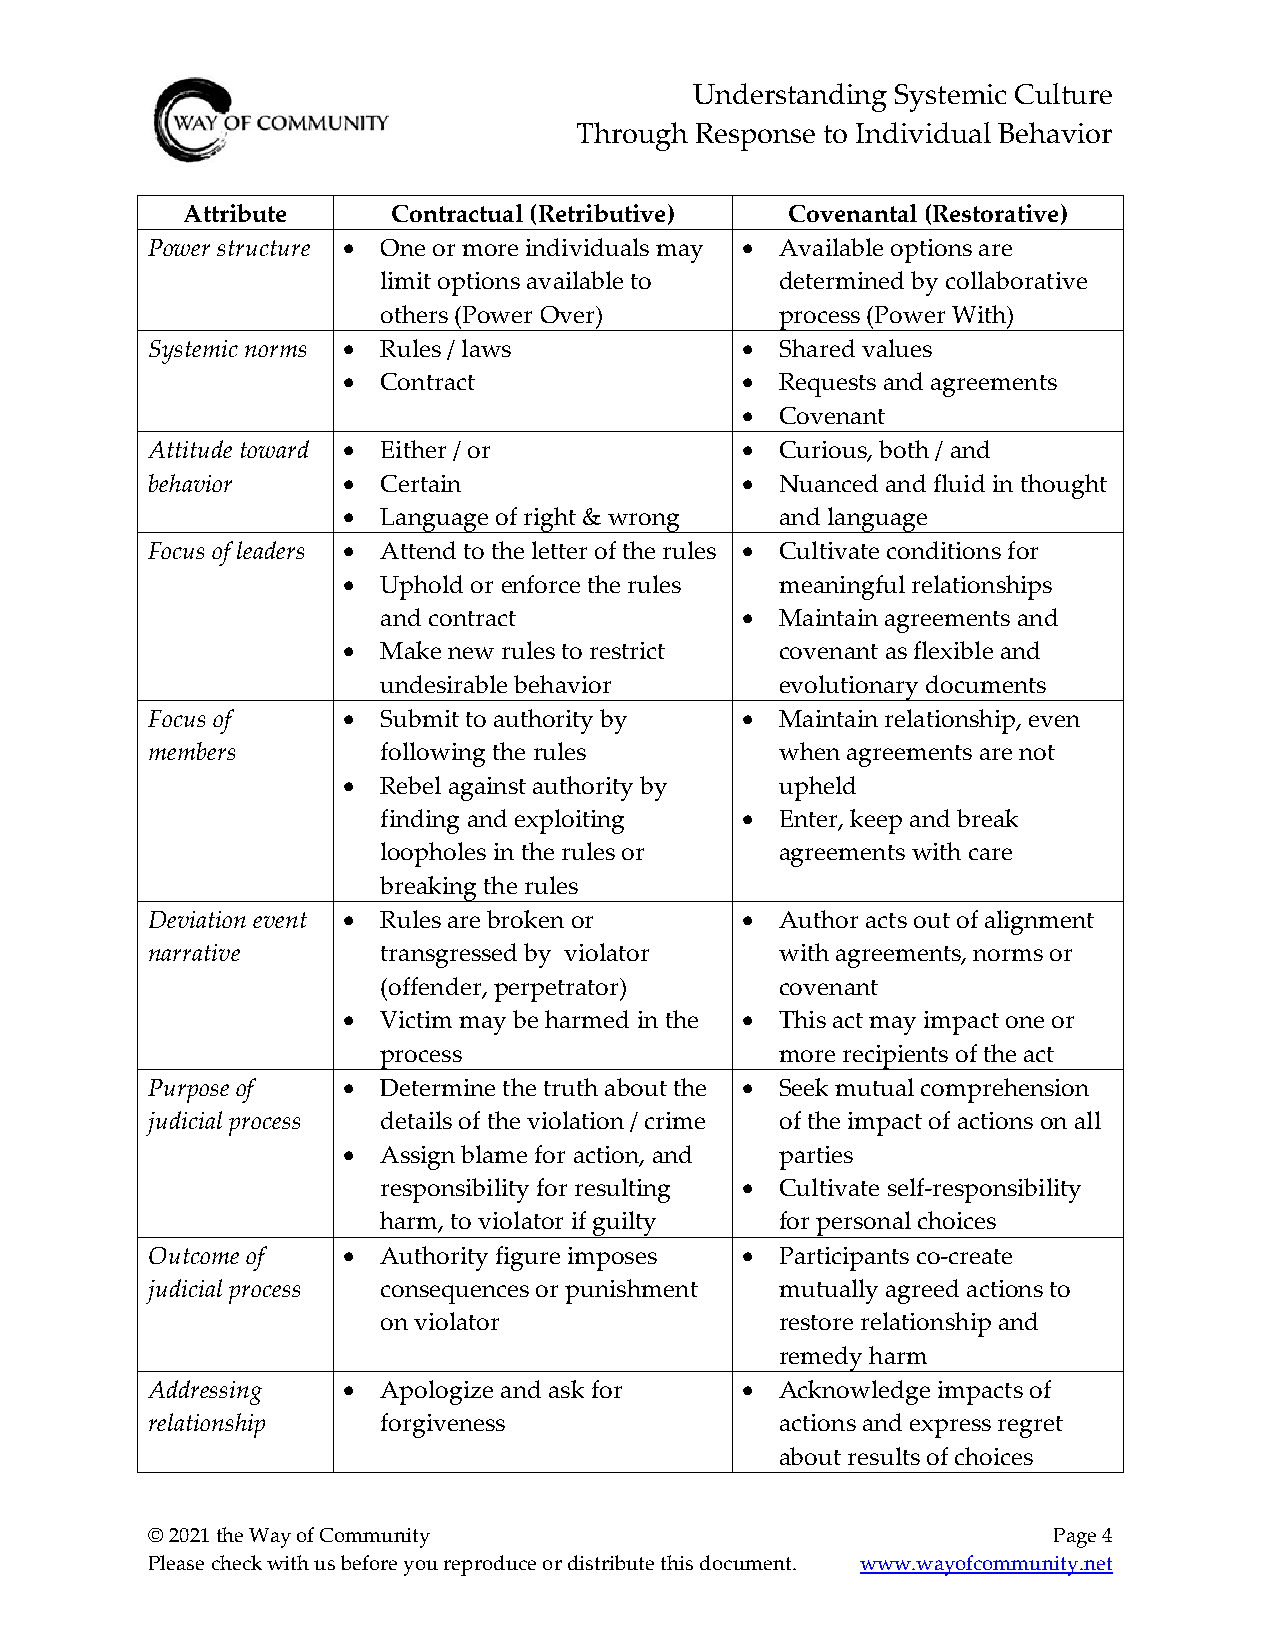 This screenshot has width=1261, height=1631. Describe the element at coordinates (188, 1091) in the screenshot. I see `Purpose` at that location.
